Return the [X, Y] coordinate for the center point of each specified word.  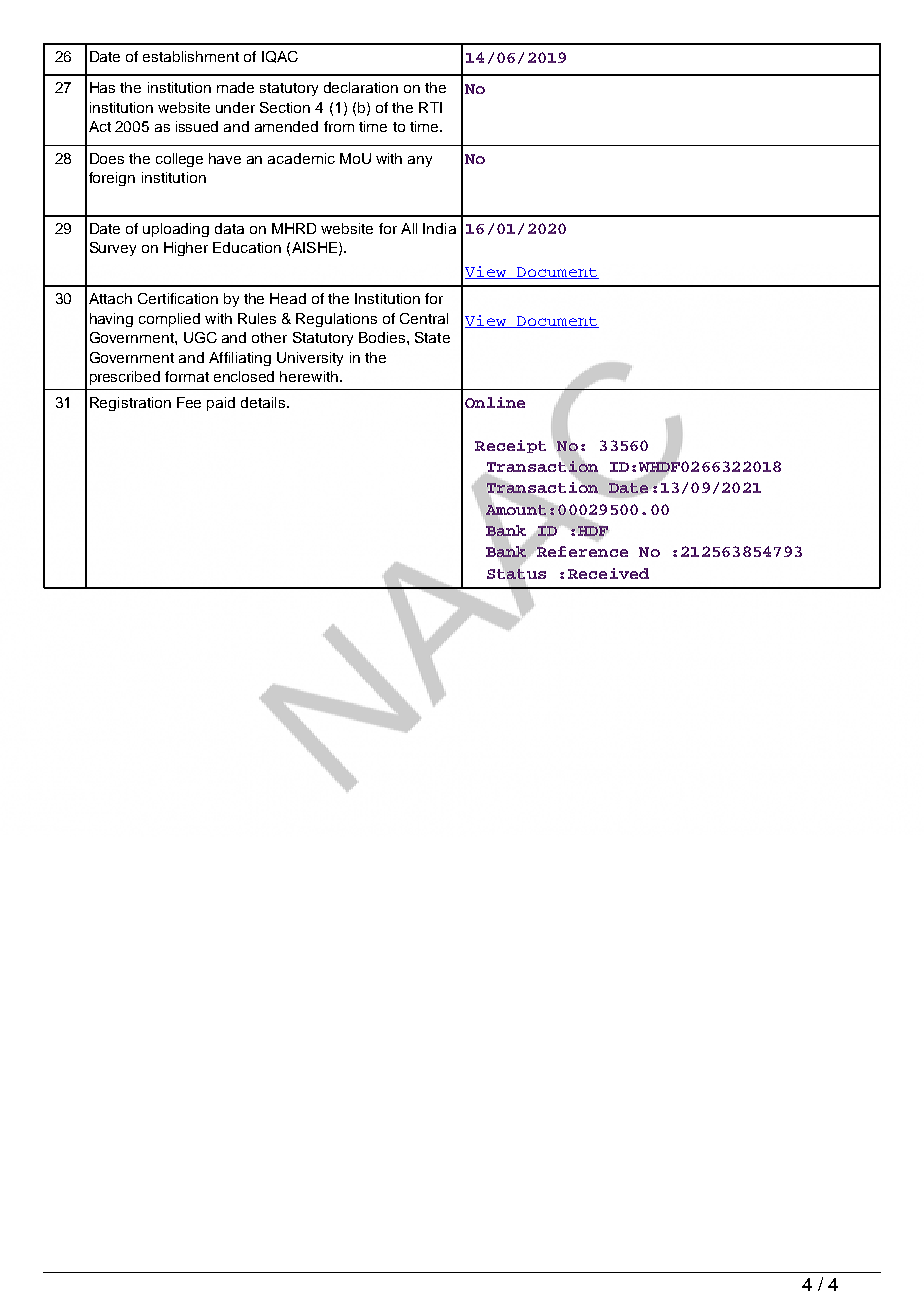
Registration [130, 404]
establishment [191, 56]
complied [169, 320]
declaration [361, 87]
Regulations [336, 320]
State [432, 337]
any [420, 161]
